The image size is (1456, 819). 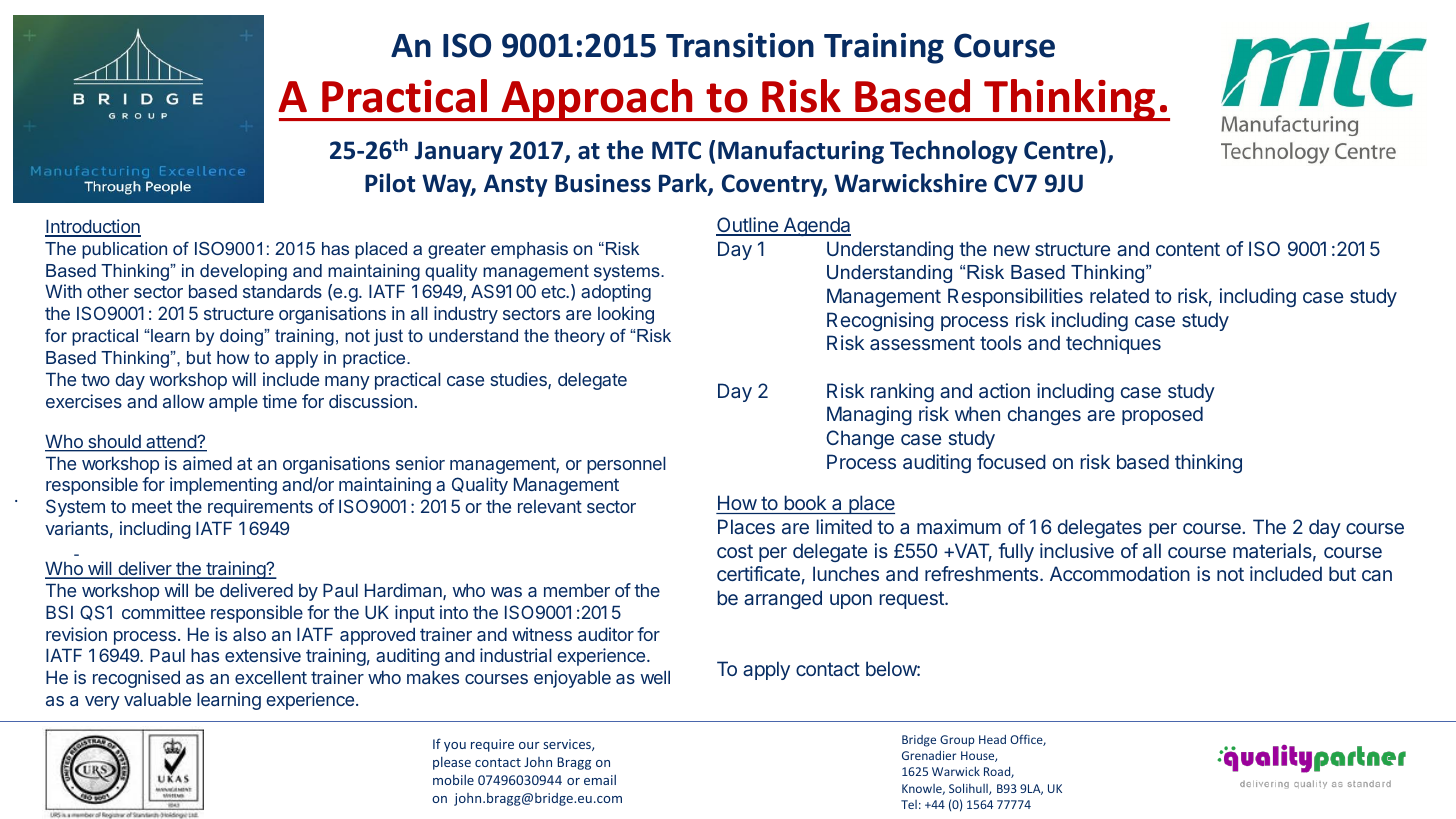 I want to click on well, so click(x=655, y=677).
